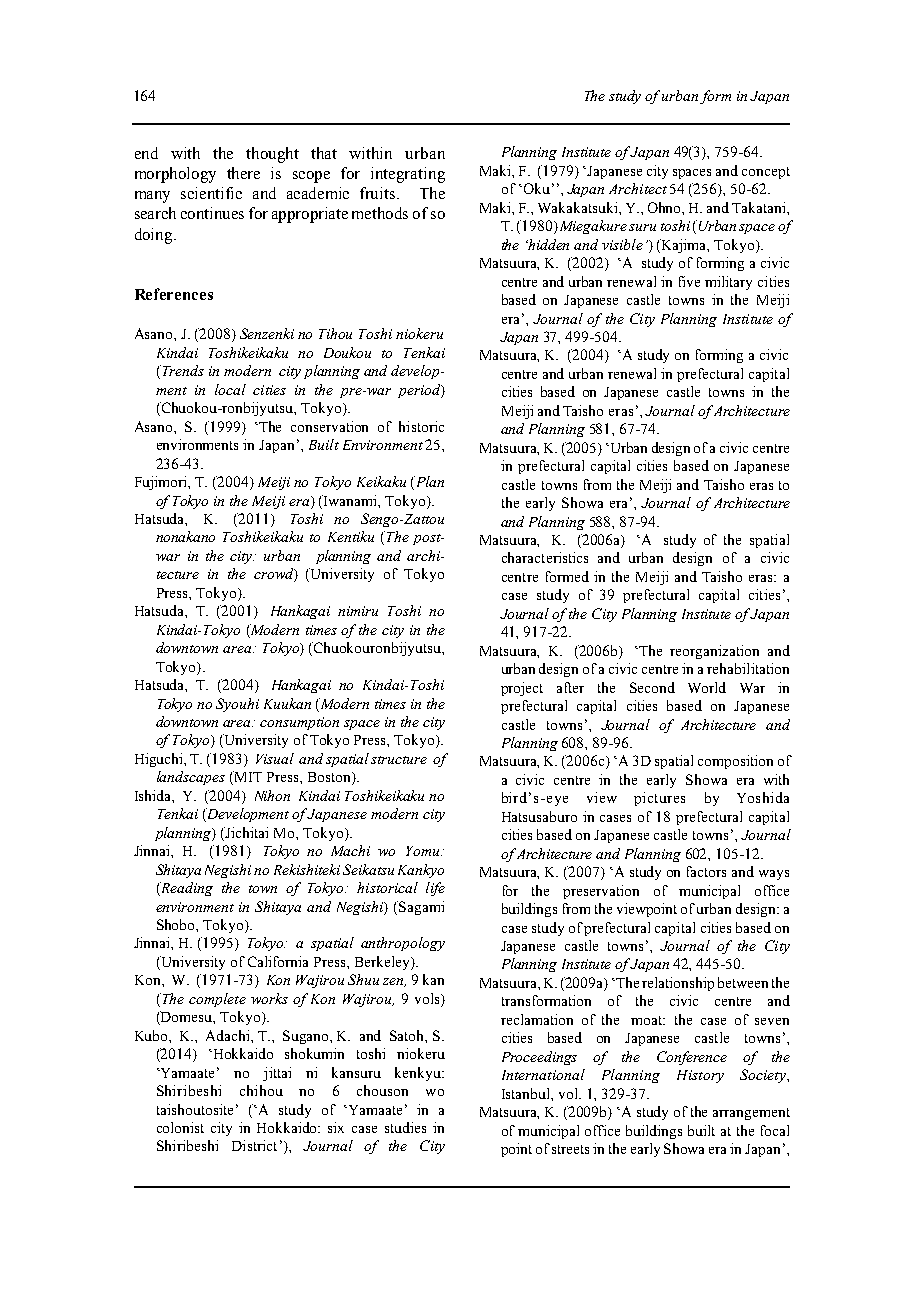  I want to click on scientific, so click(211, 193).
